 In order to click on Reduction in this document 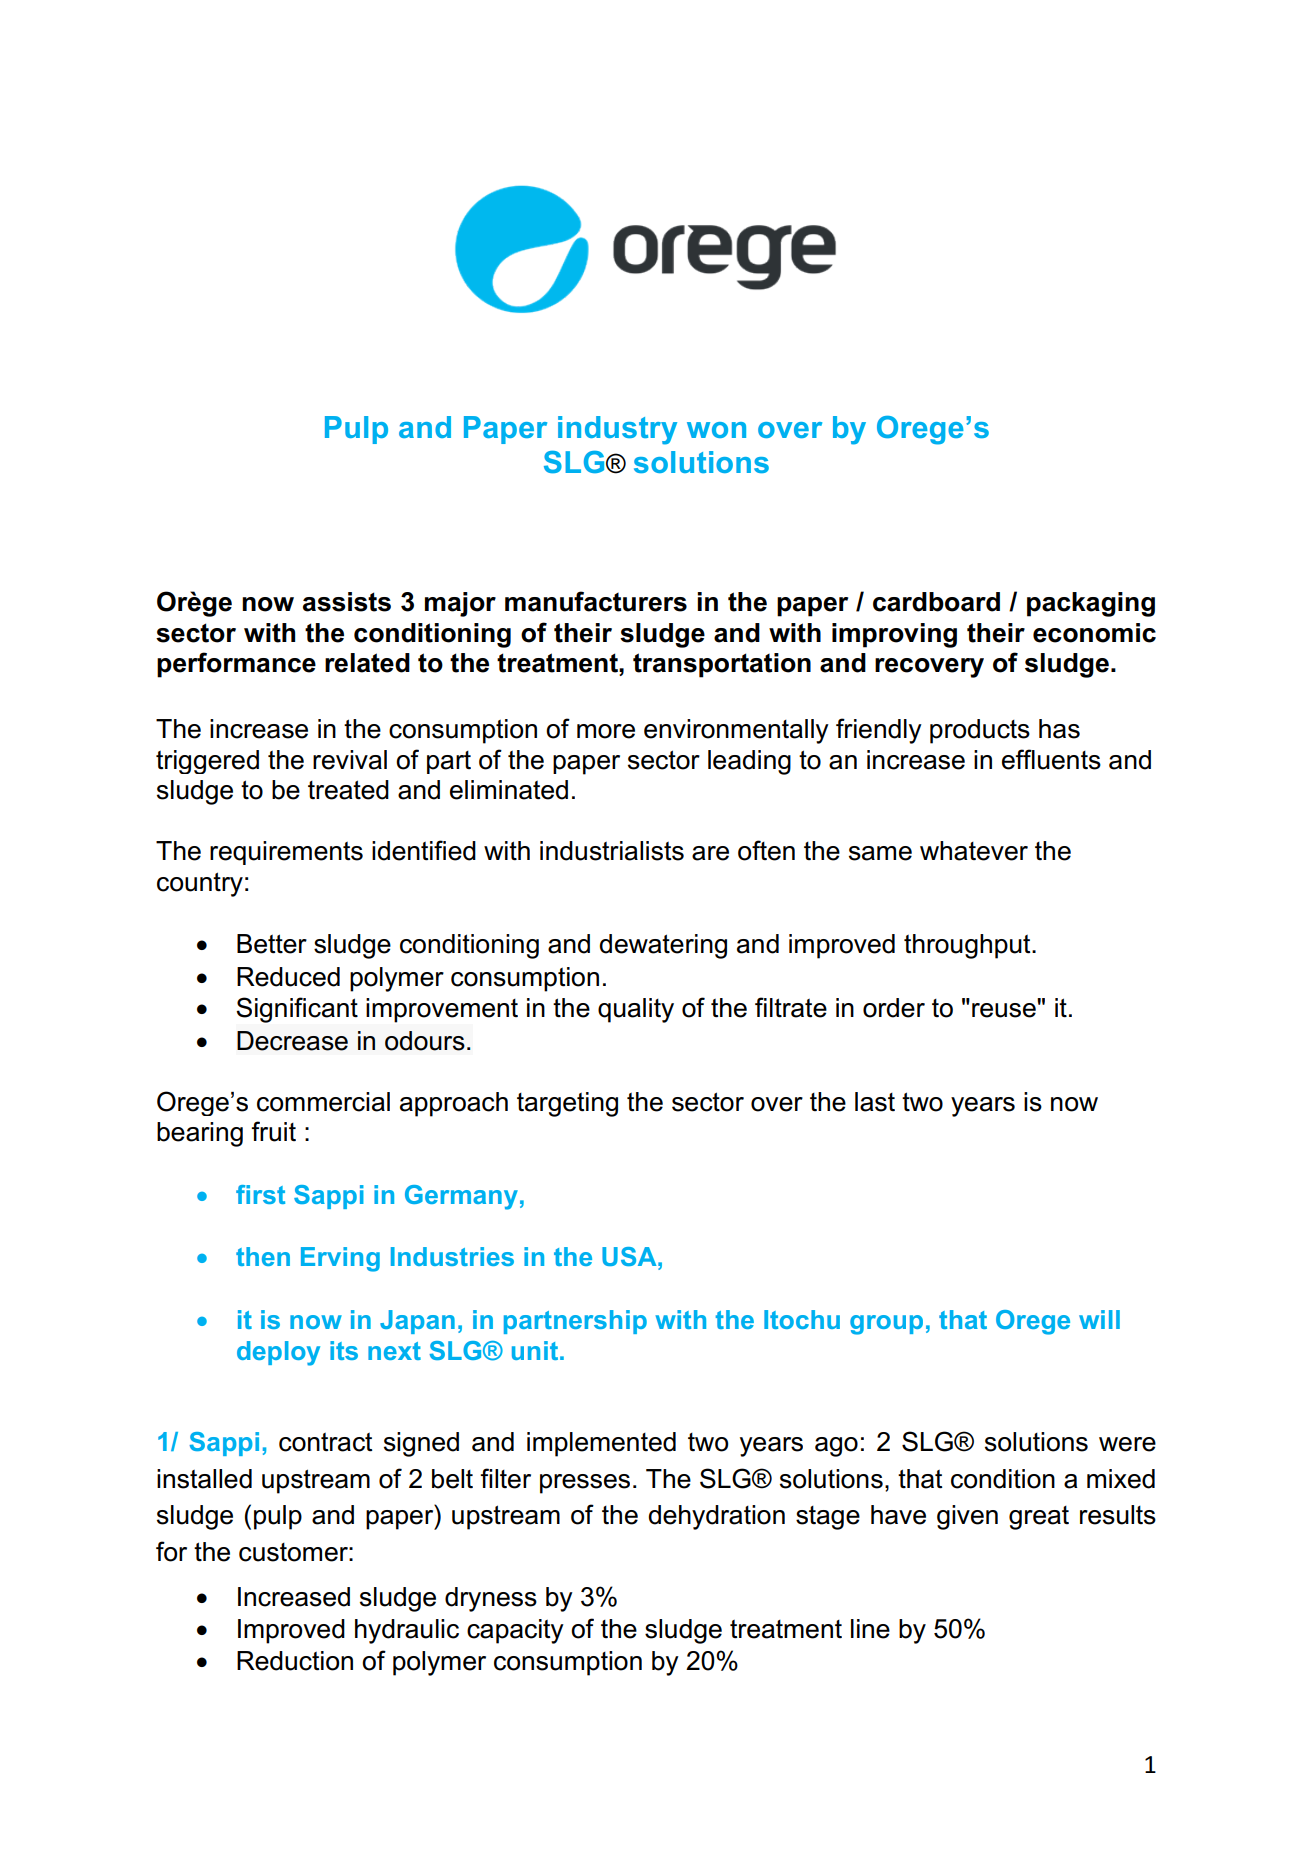, I will do `click(295, 1661)`.
